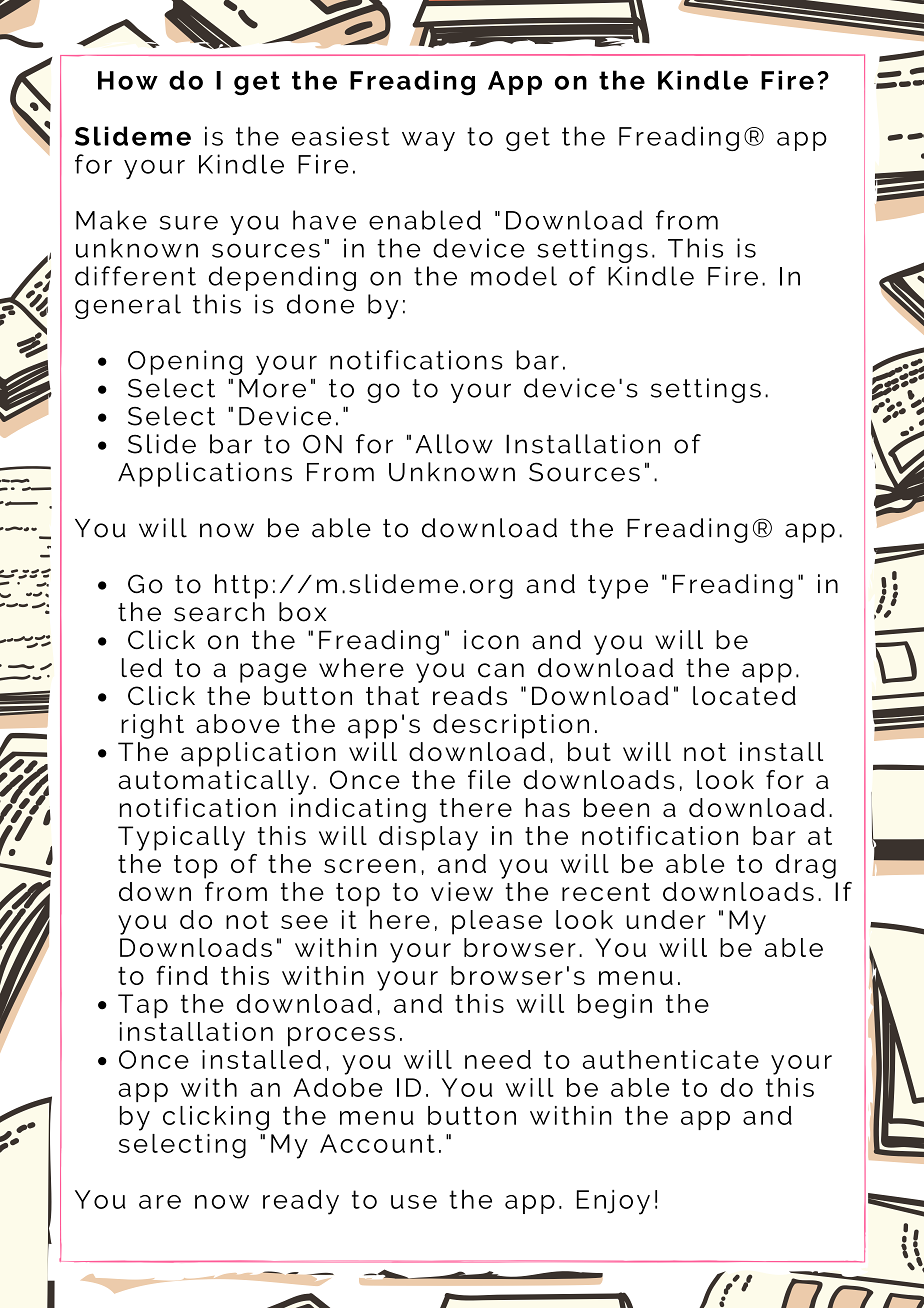 The width and height of the document is (924, 1308). What do you see at coordinates (181, 838) in the document?
I see `Typically` at bounding box center [181, 838].
